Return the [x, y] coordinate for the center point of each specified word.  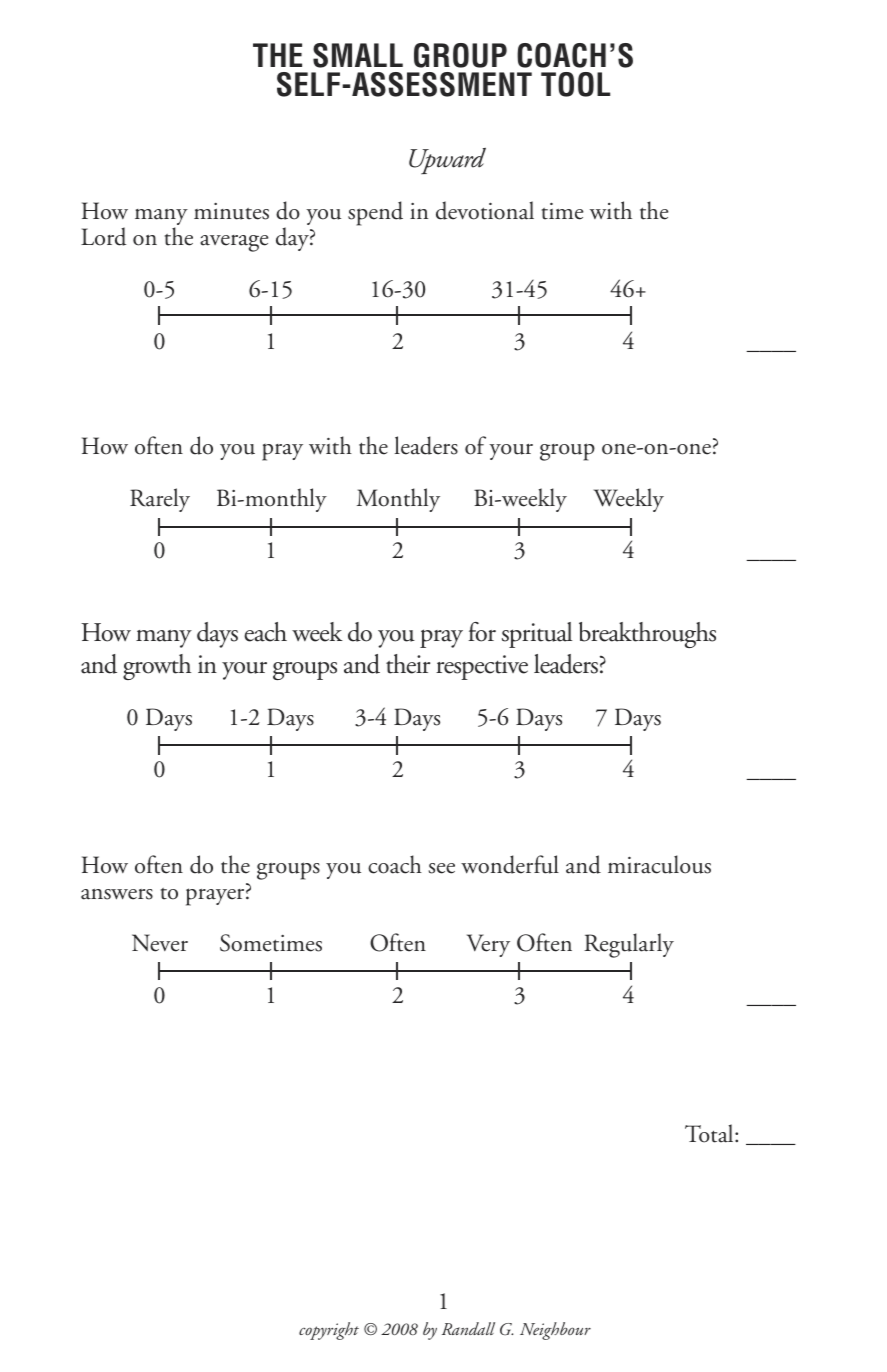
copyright [329, 1331]
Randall [468, 1328]
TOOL [575, 84]
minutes [231, 211]
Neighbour [555, 1331]
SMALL [358, 55]
